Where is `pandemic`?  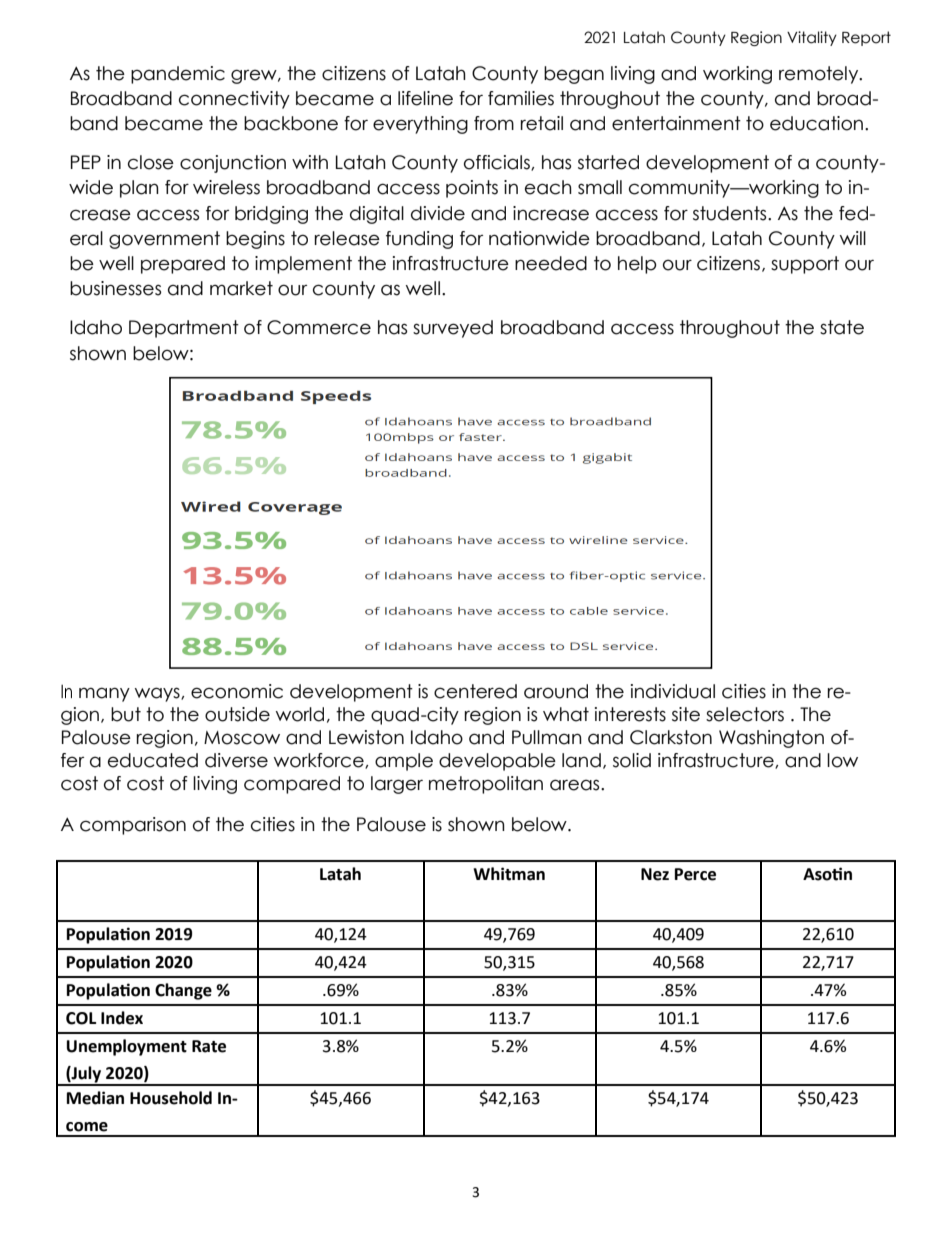
pandemic is located at coordinates (178, 75).
